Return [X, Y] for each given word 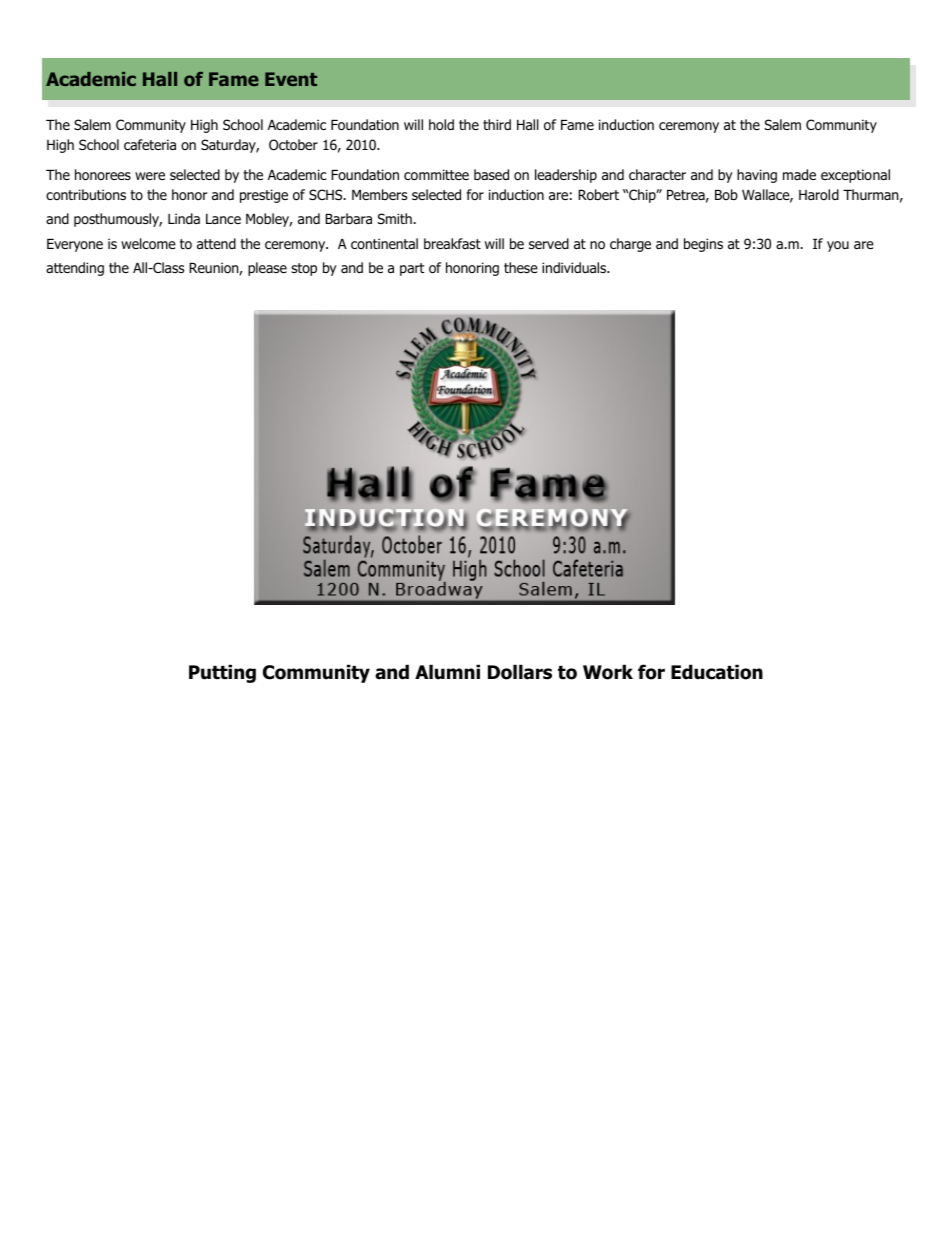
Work [608, 672]
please [267, 269]
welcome [148, 244]
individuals [575, 267]
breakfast [452, 243]
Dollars [520, 672]
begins [703, 245]
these [521, 267]
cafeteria [150, 144]
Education [717, 672]
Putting [222, 673]
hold [441, 124]
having [757, 176]
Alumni [447, 672]
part [412, 269]
